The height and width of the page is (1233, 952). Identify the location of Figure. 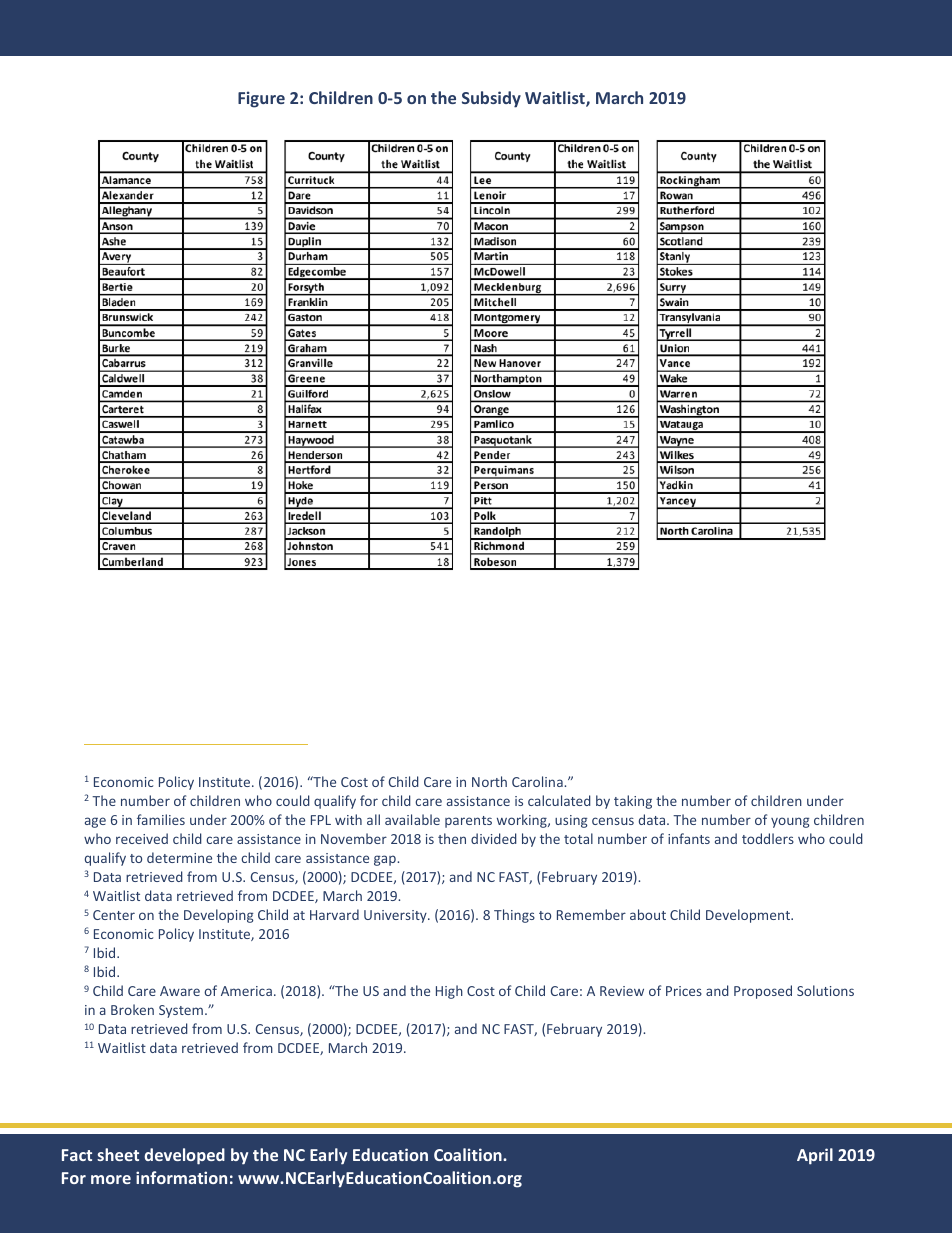
(261, 99).
